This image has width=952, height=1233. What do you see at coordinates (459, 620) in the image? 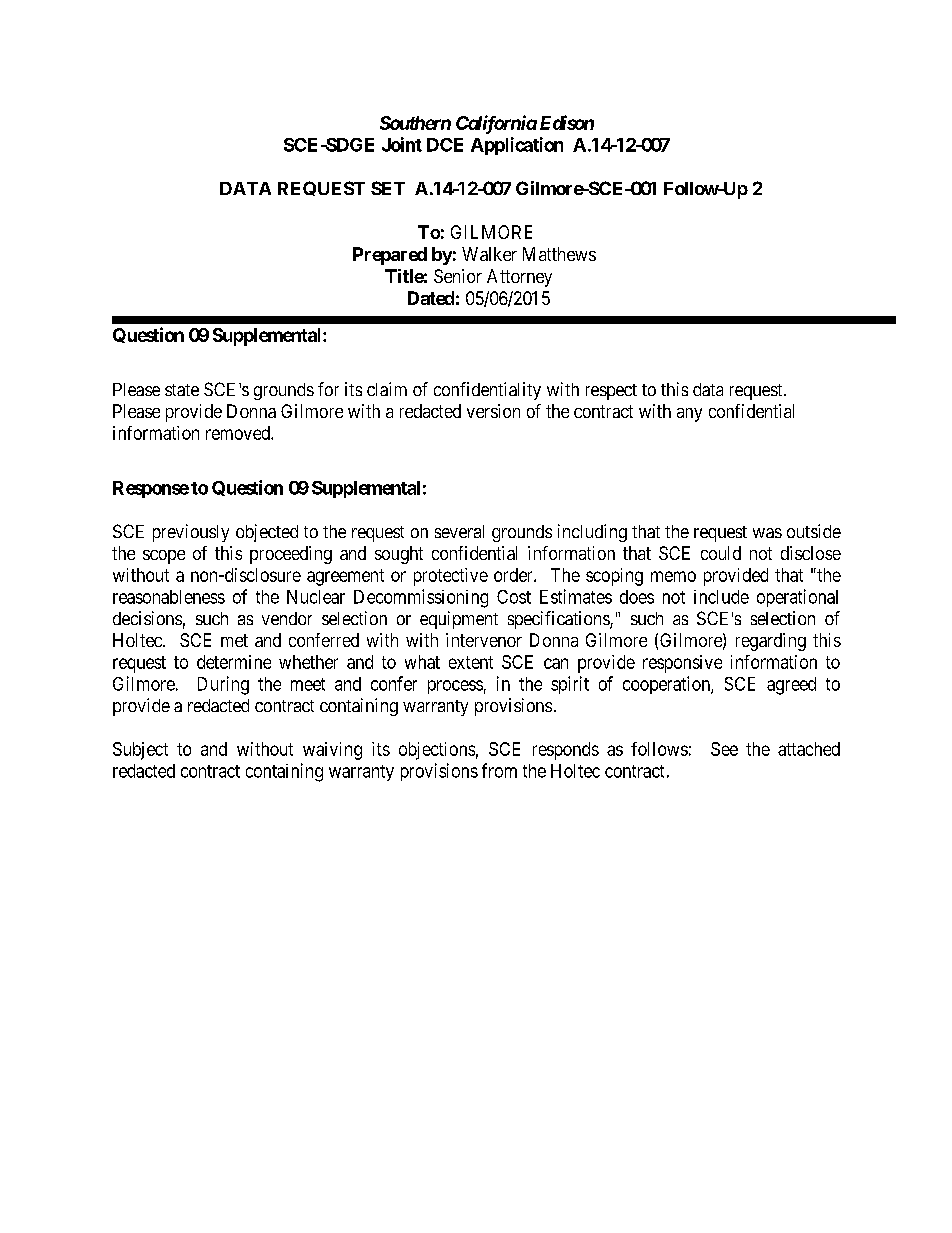
I see `equipment` at bounding box center [459, 620].
